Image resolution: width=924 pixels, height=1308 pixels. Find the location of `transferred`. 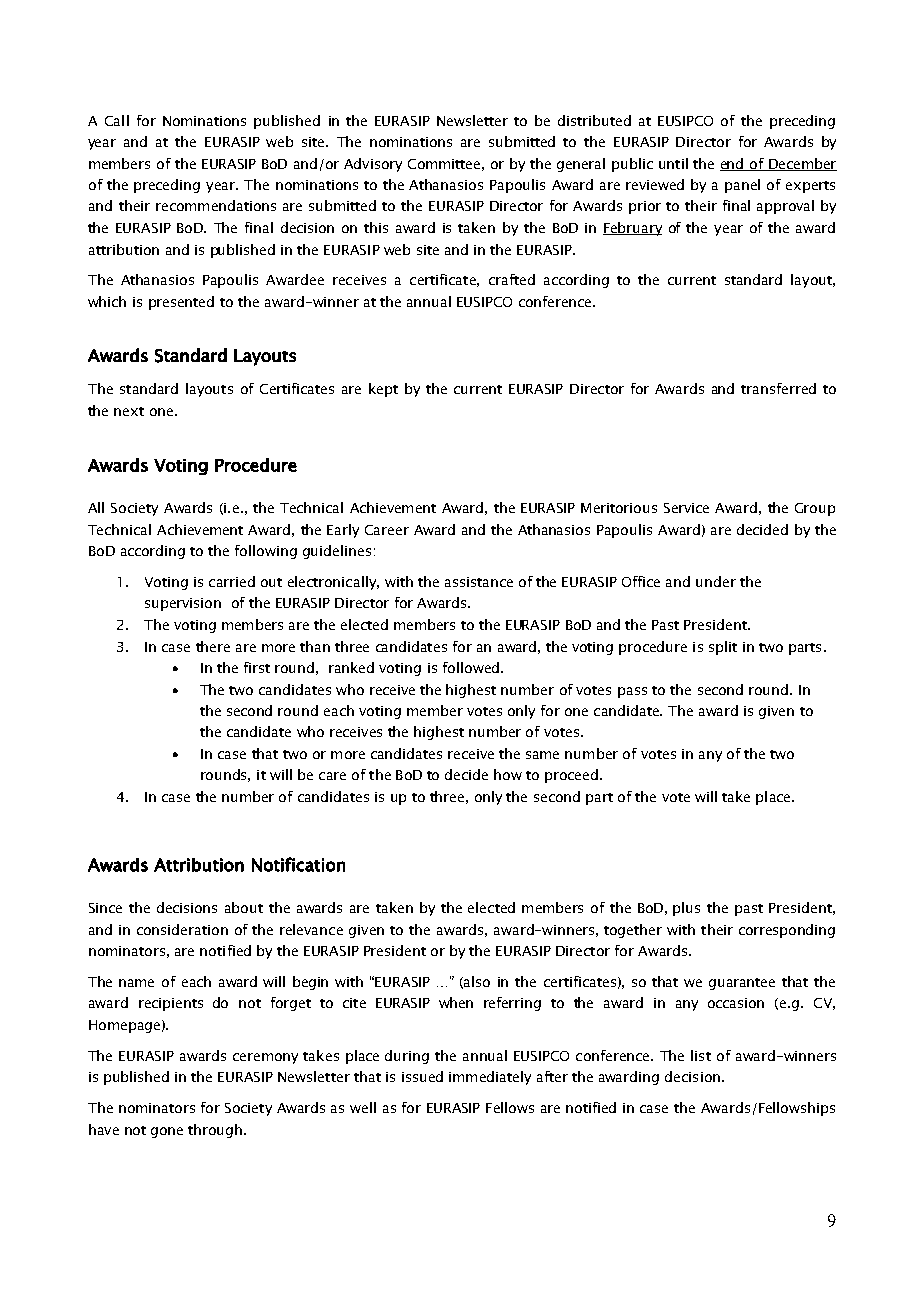

transferred is located at coordinates (778, 388).
